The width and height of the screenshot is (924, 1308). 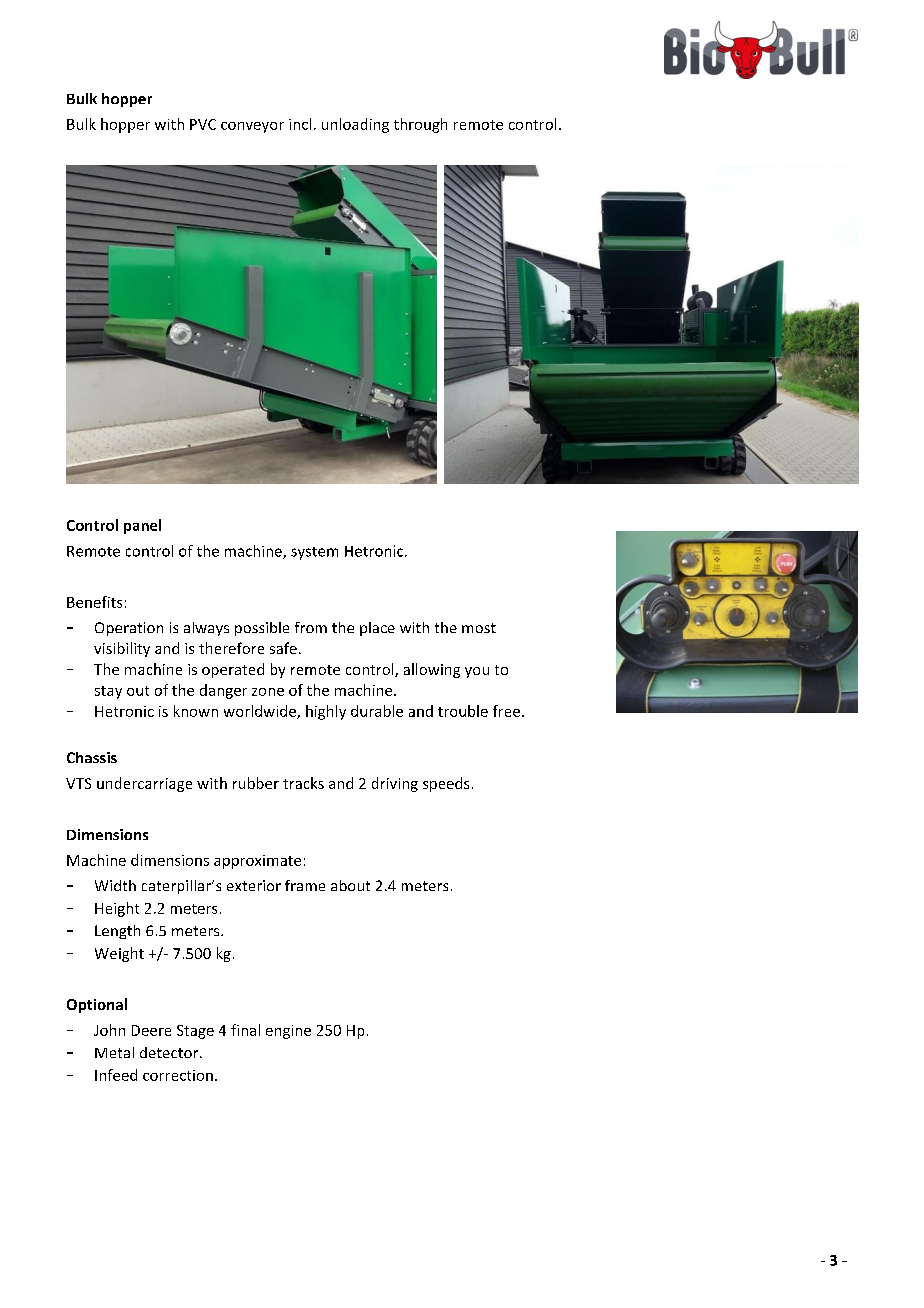 I want to click on most, so click(x=479, y=628).
